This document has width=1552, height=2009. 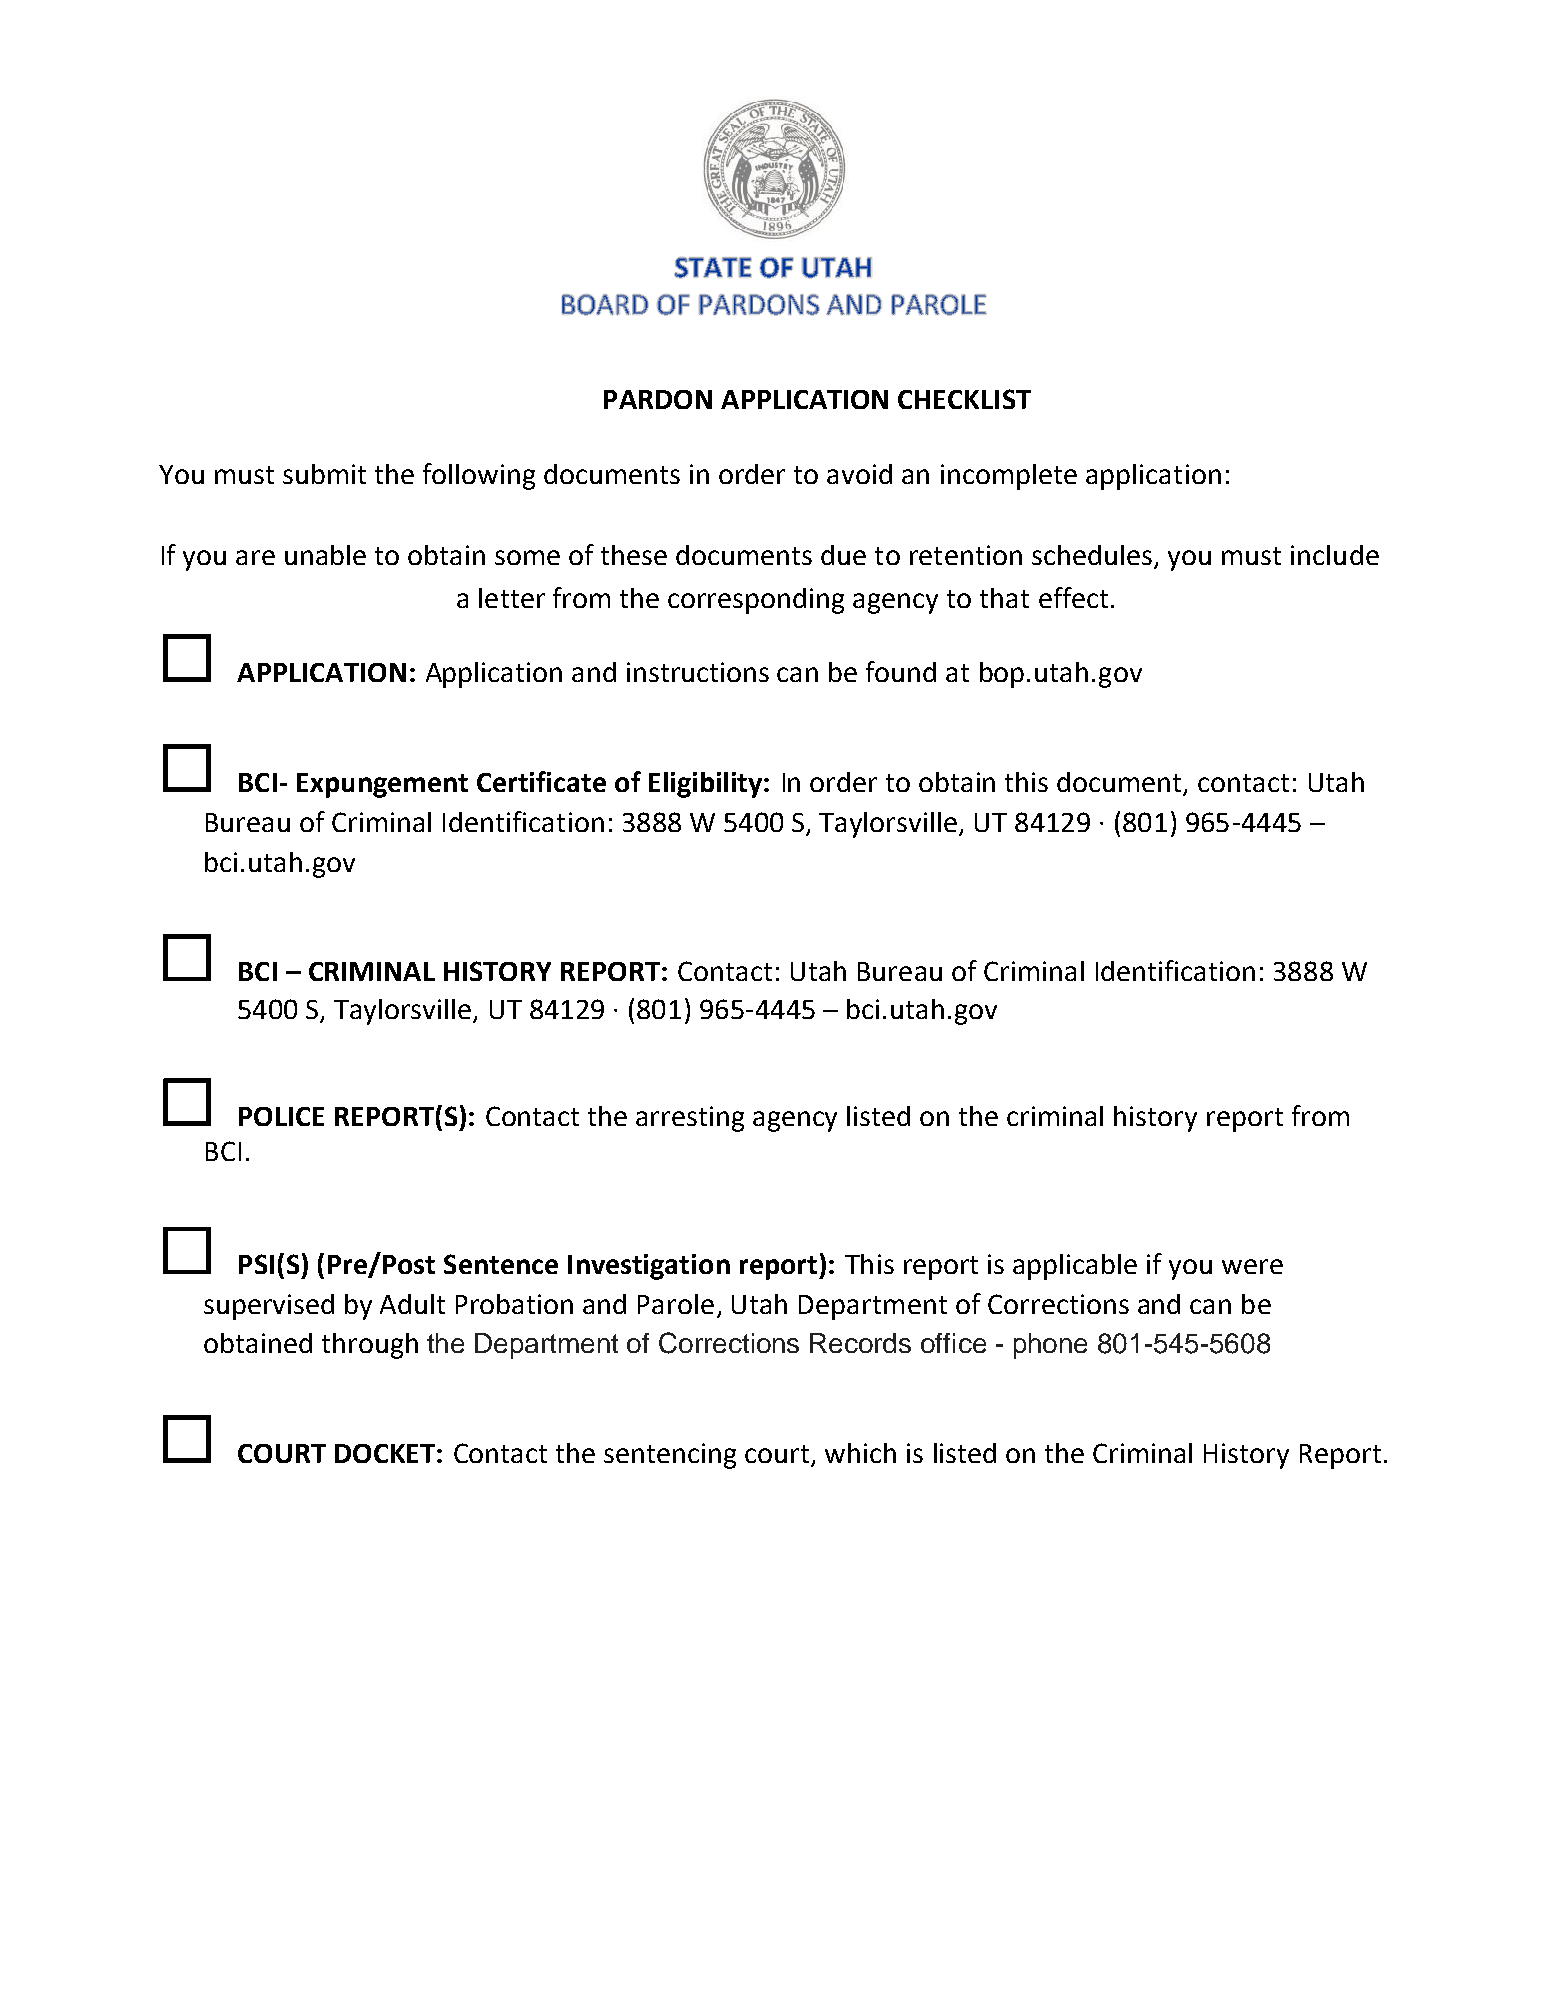 I want to click on through, so click(x=370, y=1346).
